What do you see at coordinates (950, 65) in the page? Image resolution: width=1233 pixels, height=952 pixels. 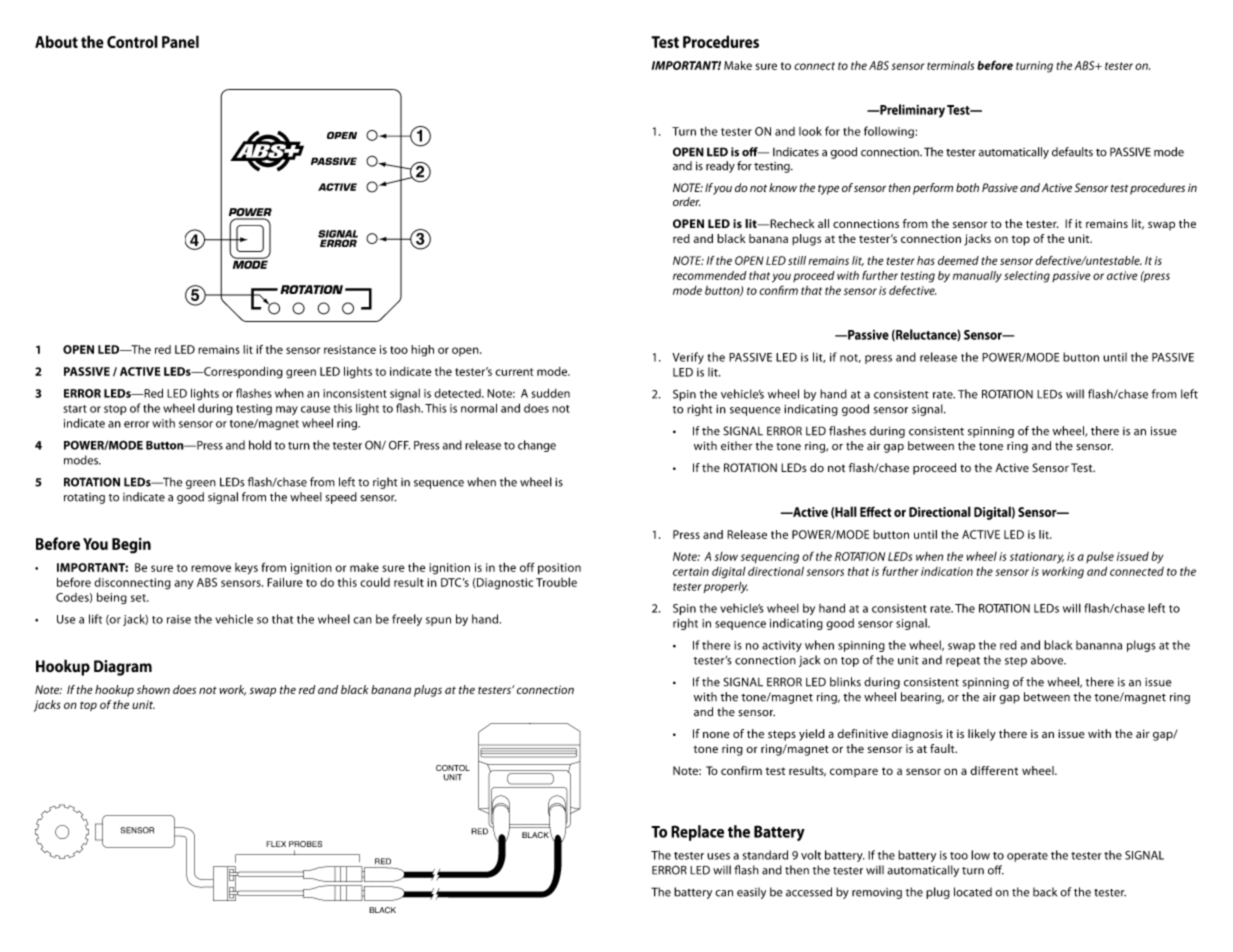 I see `terminals` at bounding box center [950, 65].
